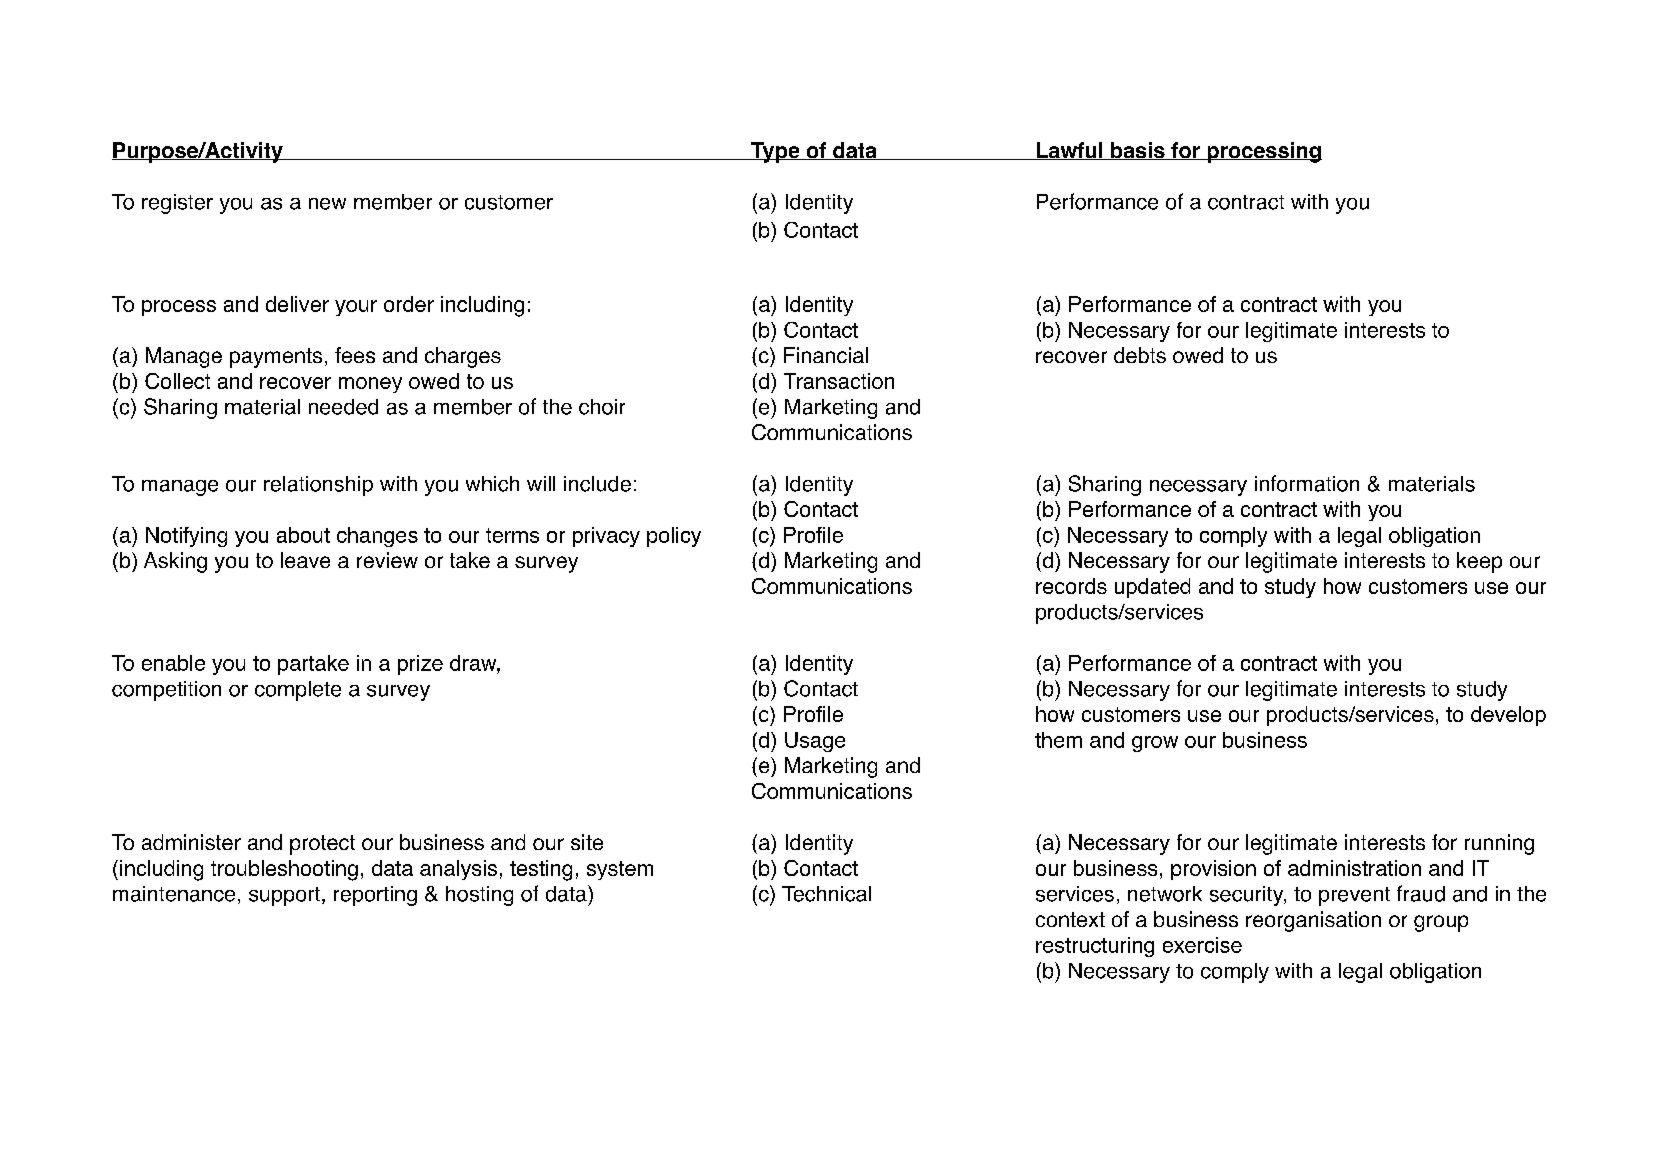 The image size is (1661, 1173). What do you see at coordinates (1138, 151) in the screenshot?
I see `basis` at bounding box center [1138, 151].
